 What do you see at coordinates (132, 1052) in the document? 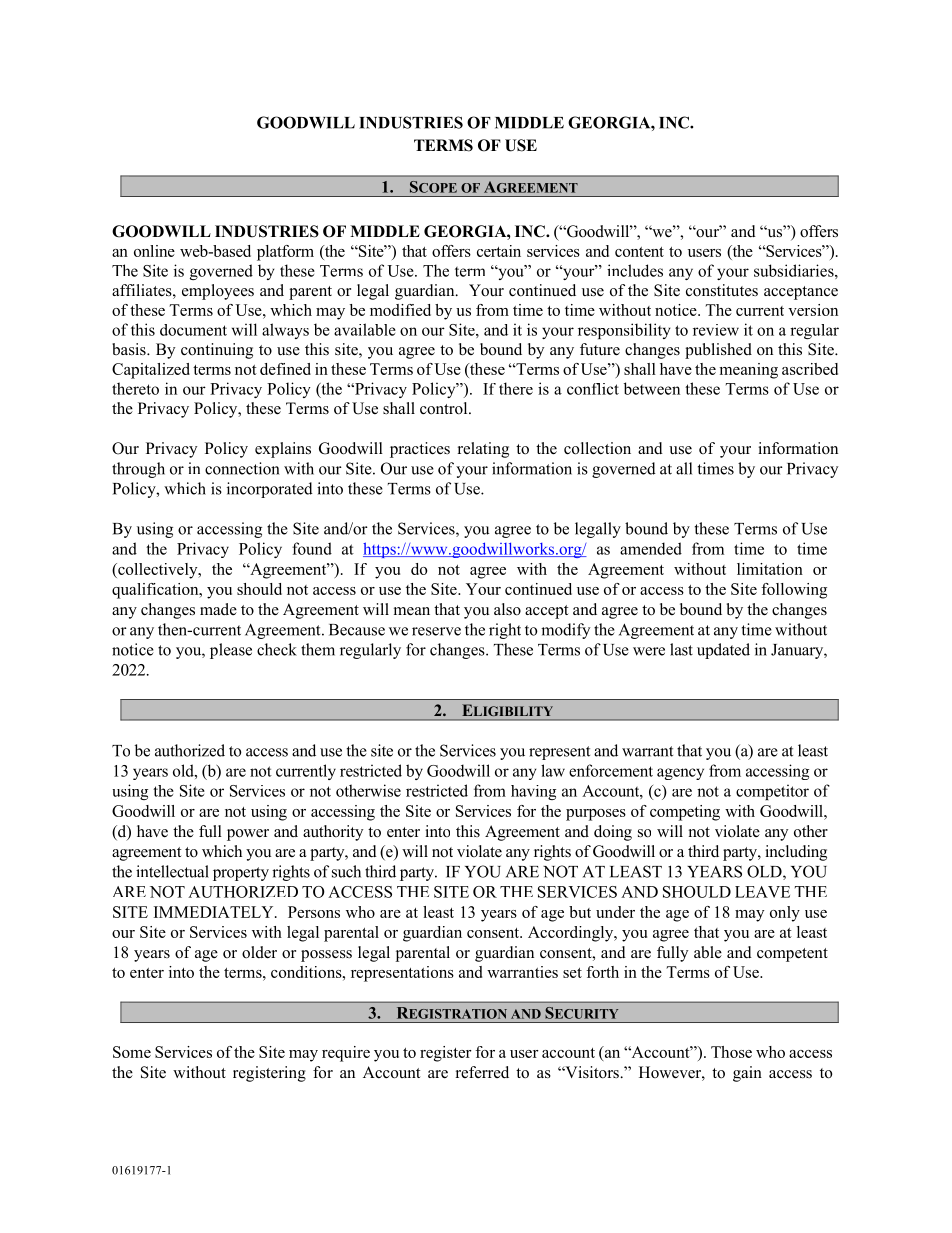
I see `Some` at bounding box center [132, 1052].
